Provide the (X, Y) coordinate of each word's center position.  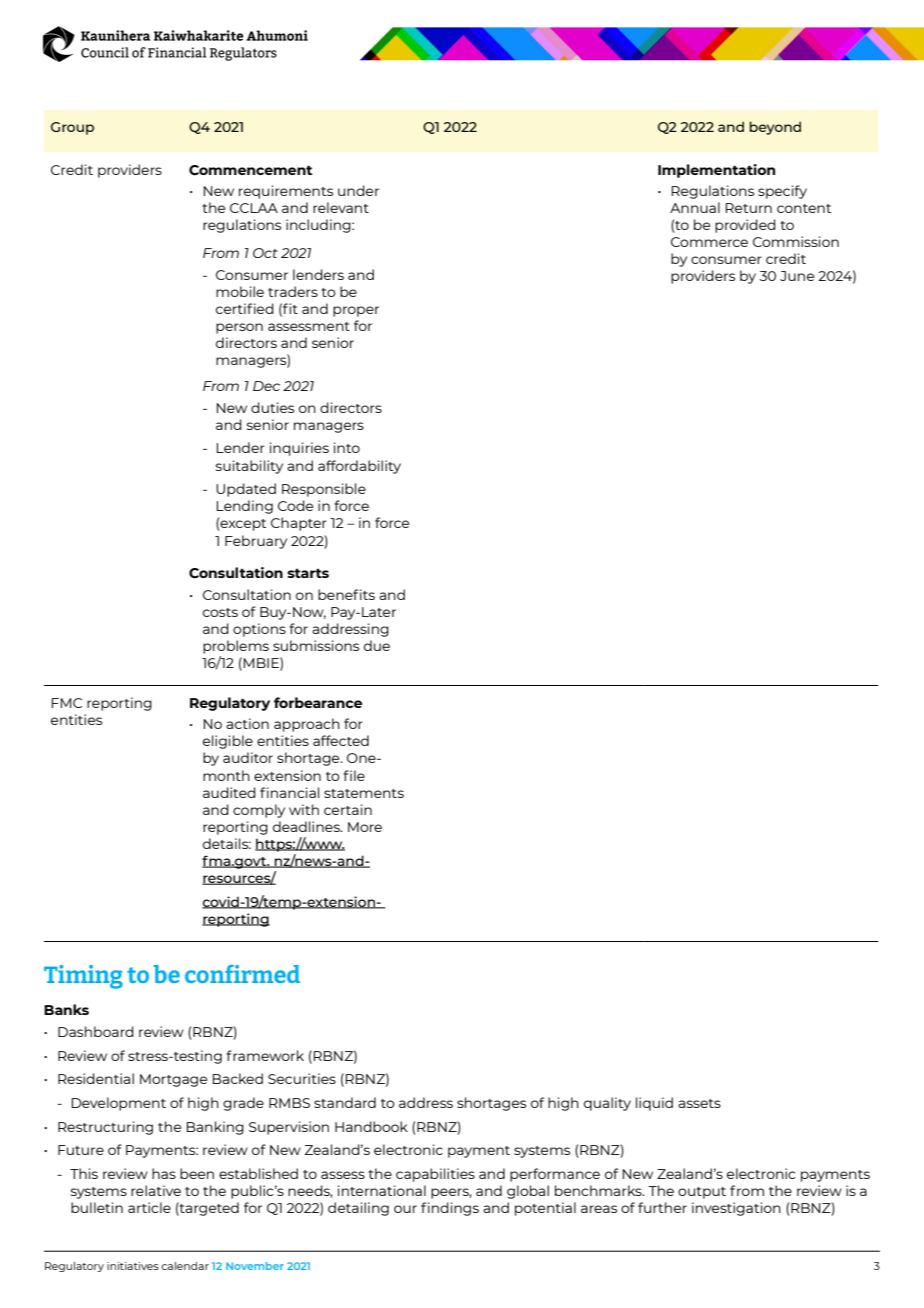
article (149, 1207)
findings (450, 1209)
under (358, 190)
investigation (736, 1209)
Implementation (716, 171)
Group (72, 128)
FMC (66, 703)
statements (364, 793)
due (377, 645)
